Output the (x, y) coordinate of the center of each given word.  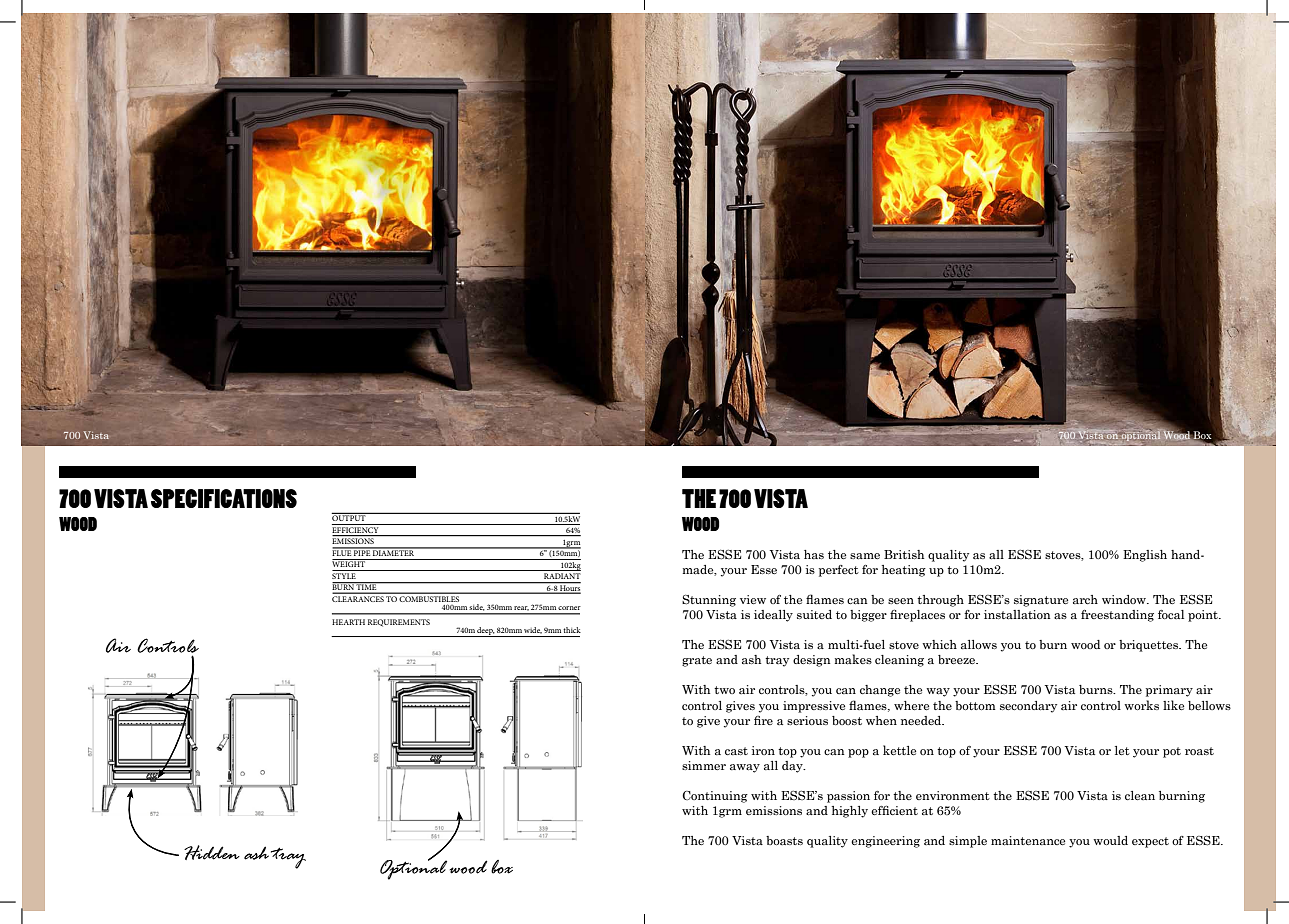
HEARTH (348, 622)
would (1110, 840)
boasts (784, 840)
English (1145, 556)
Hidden (212, 852)
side (477, 607)
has (814, 554)
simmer (704, 765)
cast (736, 751)
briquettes (1150, 646)
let (1122, 750)
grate (697, 661)
